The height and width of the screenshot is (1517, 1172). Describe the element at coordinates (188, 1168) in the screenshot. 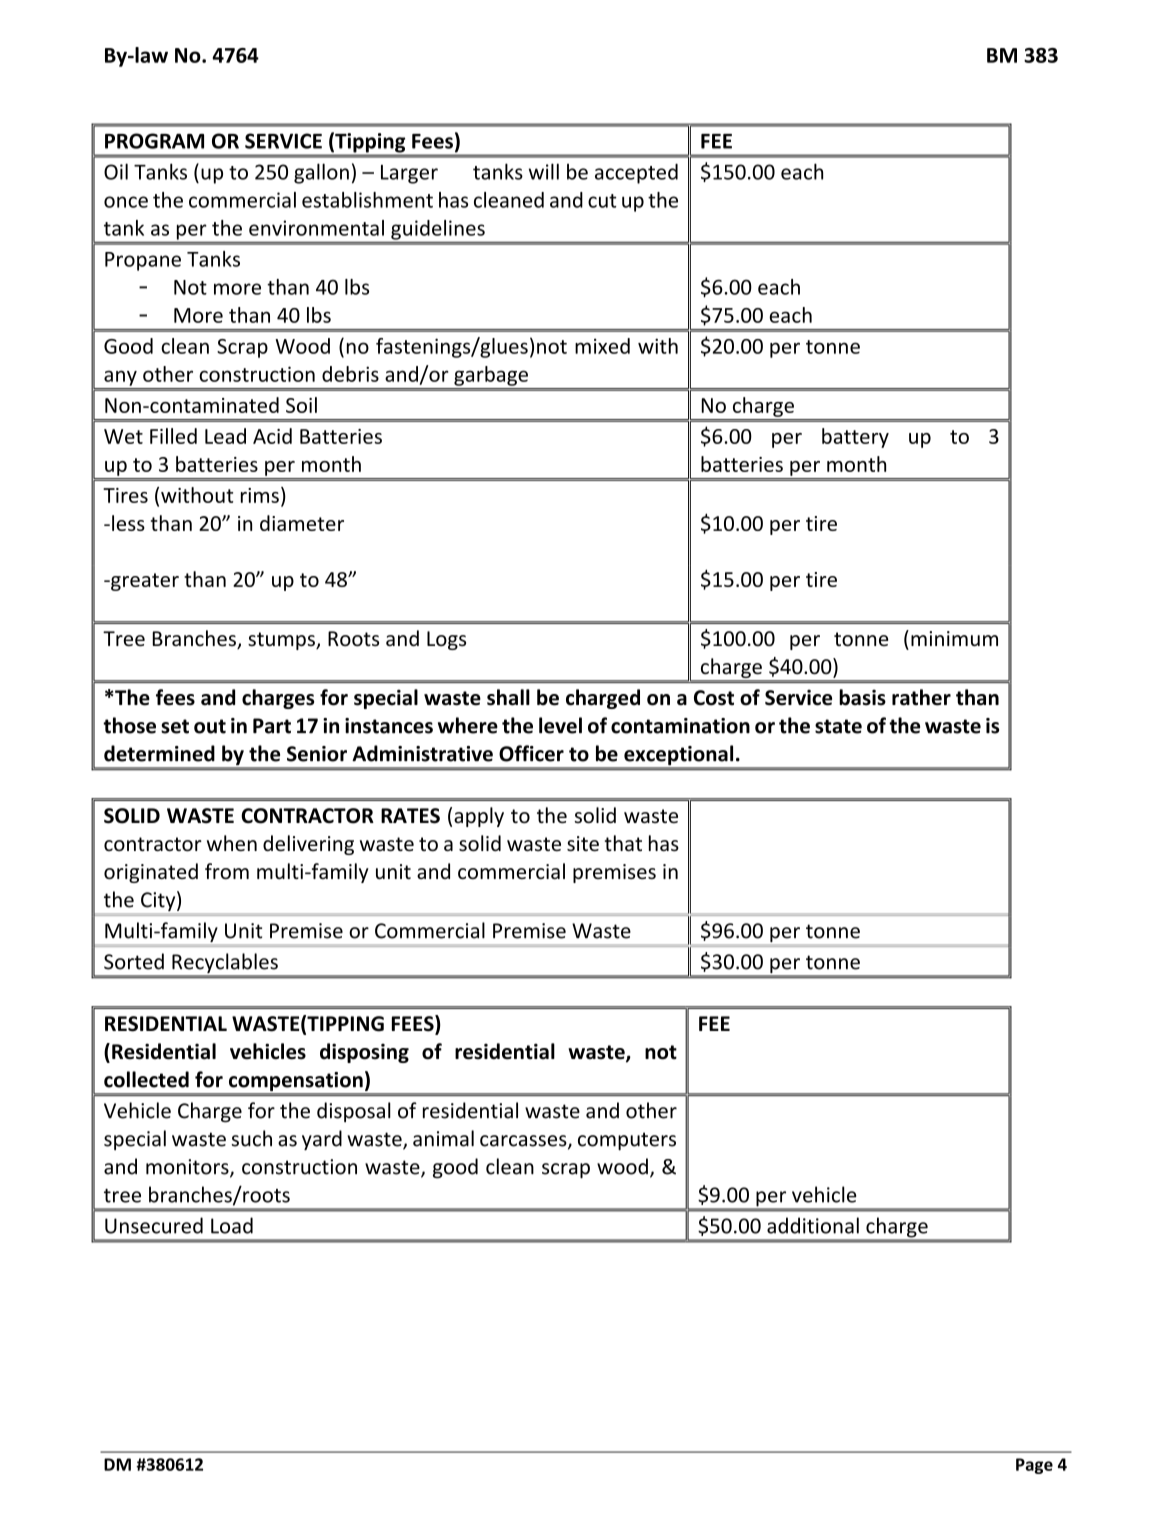

I see `monitors` at that location.
